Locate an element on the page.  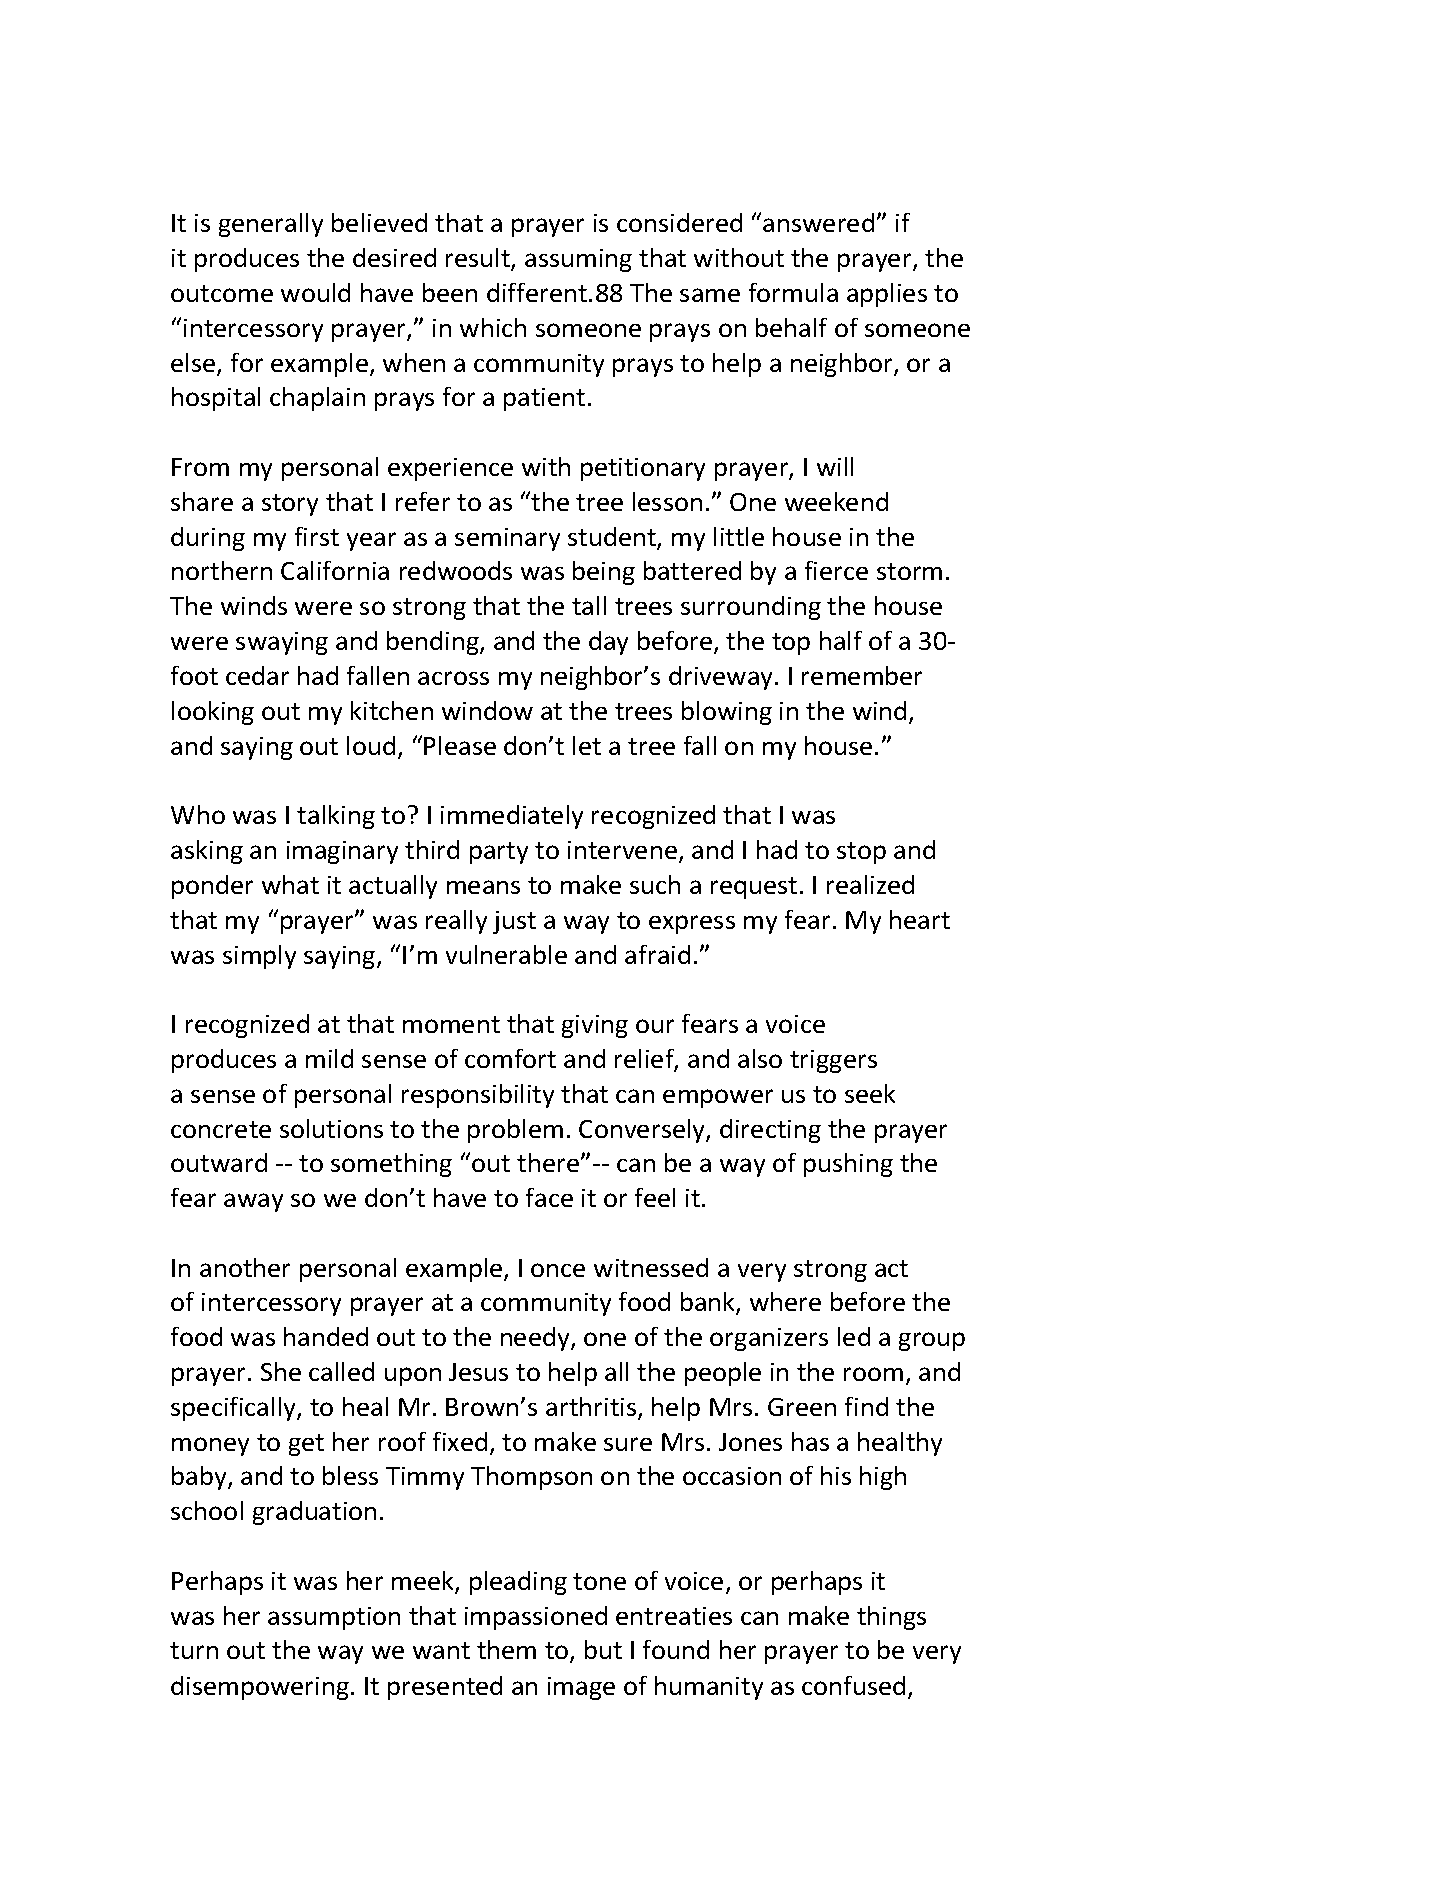
let is located at coordinates (587, 745).
